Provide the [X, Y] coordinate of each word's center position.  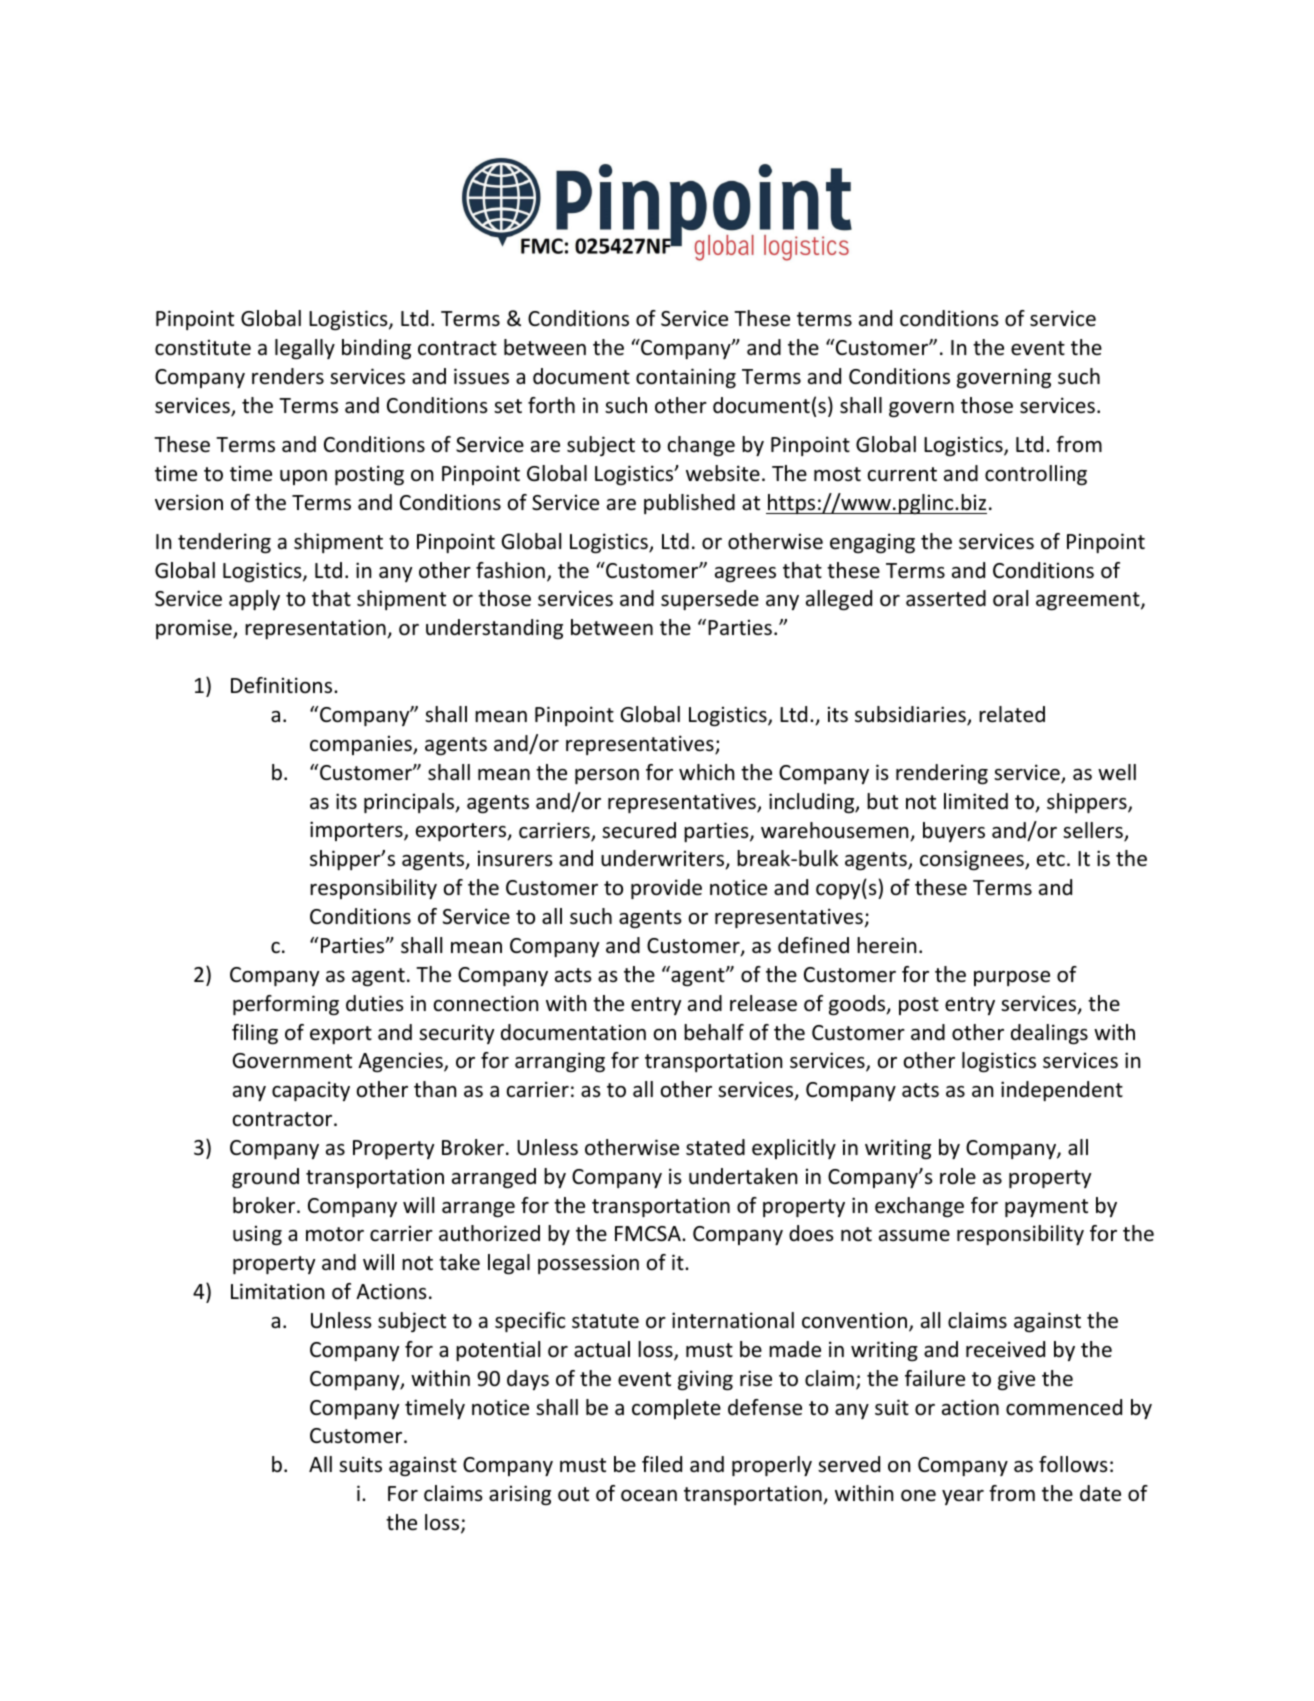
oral [1010, 598]
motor [335, 1234]
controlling [1036, 475]
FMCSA [649, 1234]
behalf [714, 1032]
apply [254, 600]
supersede [710, 600]
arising [520, 1495]
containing [686, 378]
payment [1046, 1208]
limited [976, 801]
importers [357, 831]
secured [639, 830]
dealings [1049, 1034]
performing [286, 1005]
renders [288, 376]
